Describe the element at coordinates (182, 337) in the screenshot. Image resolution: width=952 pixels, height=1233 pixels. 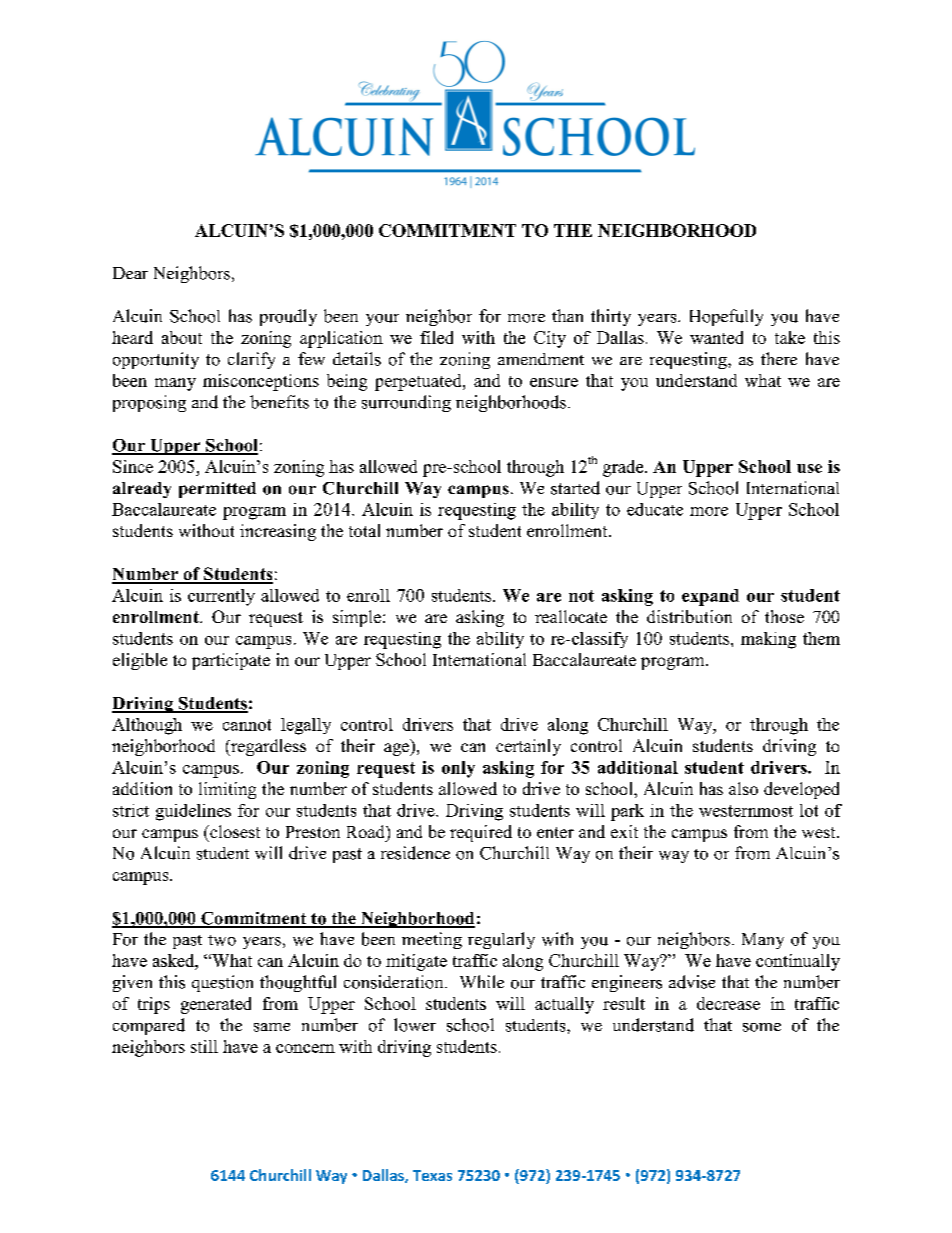
I see `about` at that location.
